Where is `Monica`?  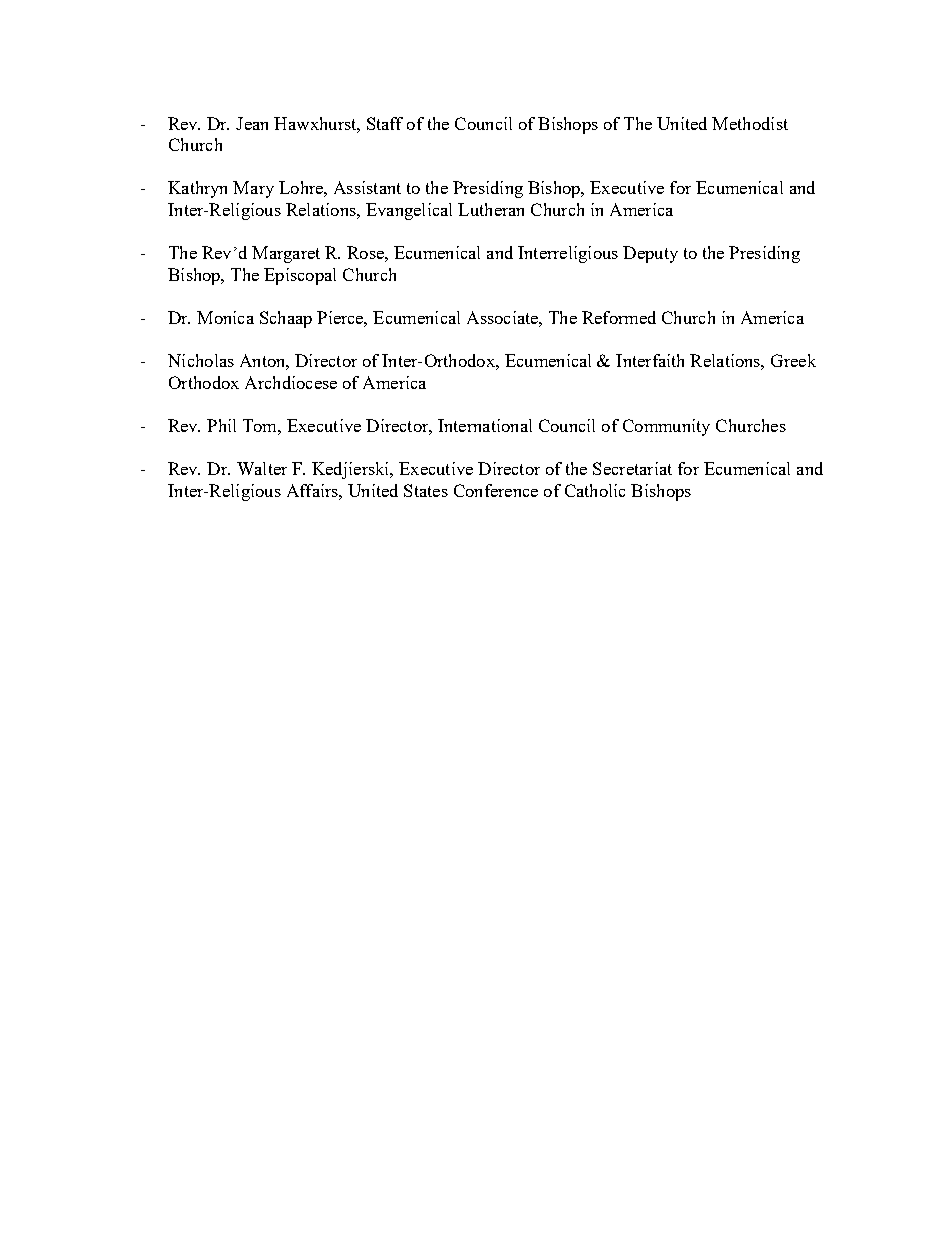
Monica is located at coordinates (225, 317).
